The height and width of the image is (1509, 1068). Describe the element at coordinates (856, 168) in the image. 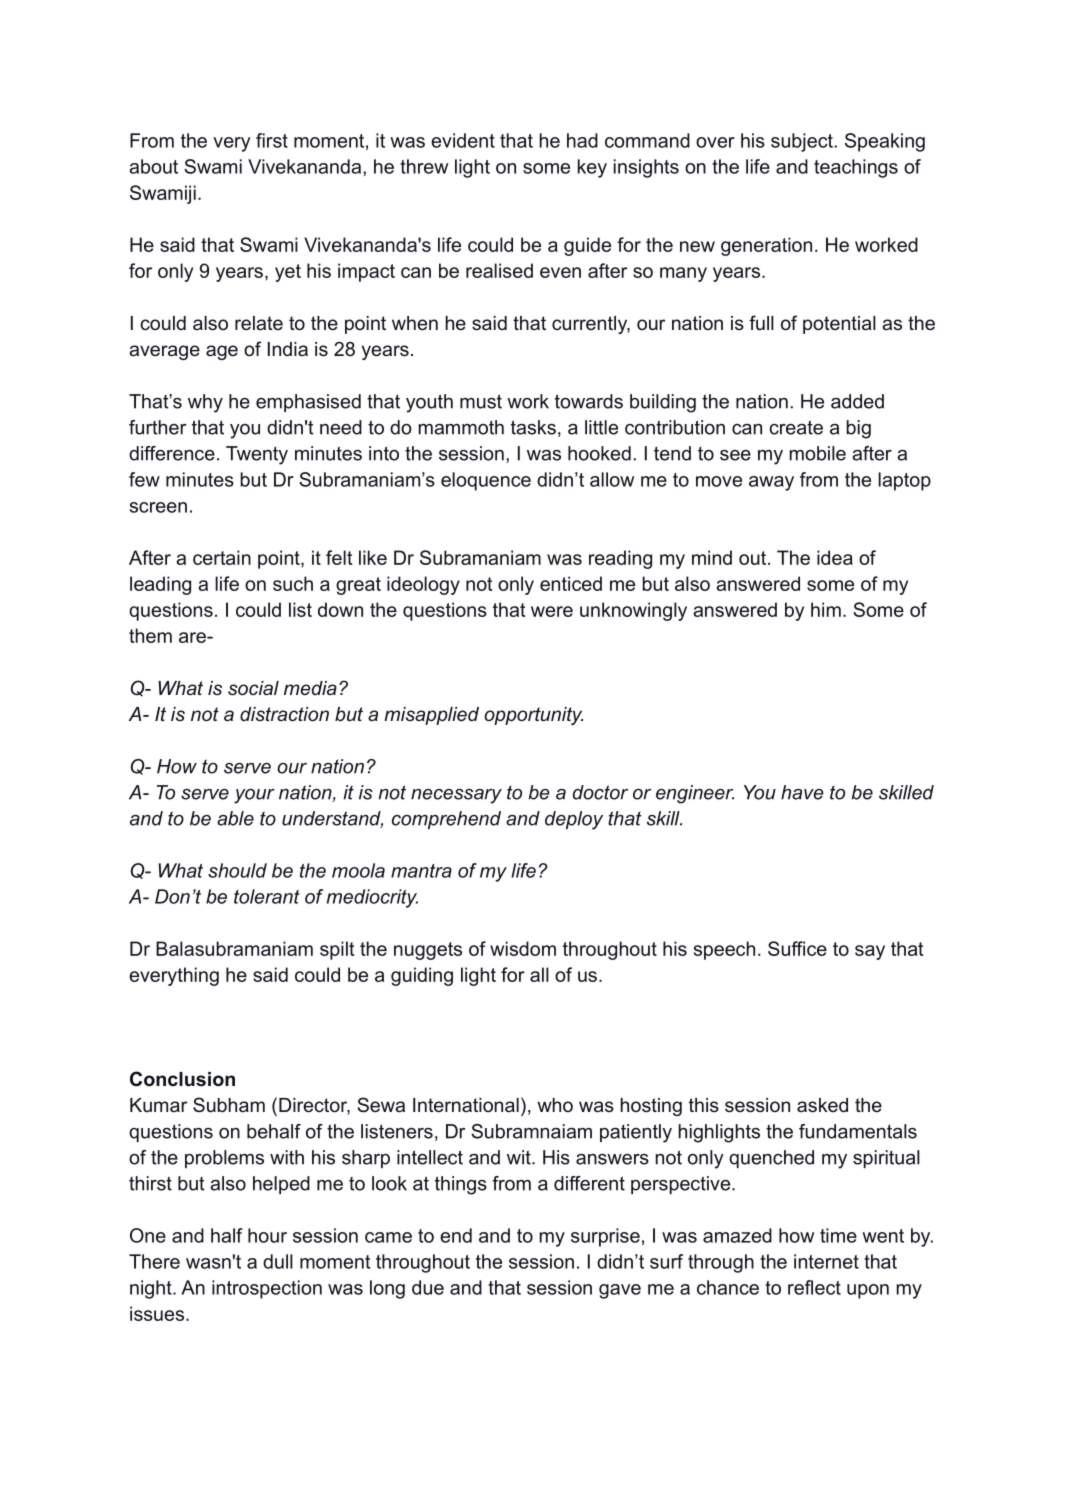

I see `teachings` at that location.
